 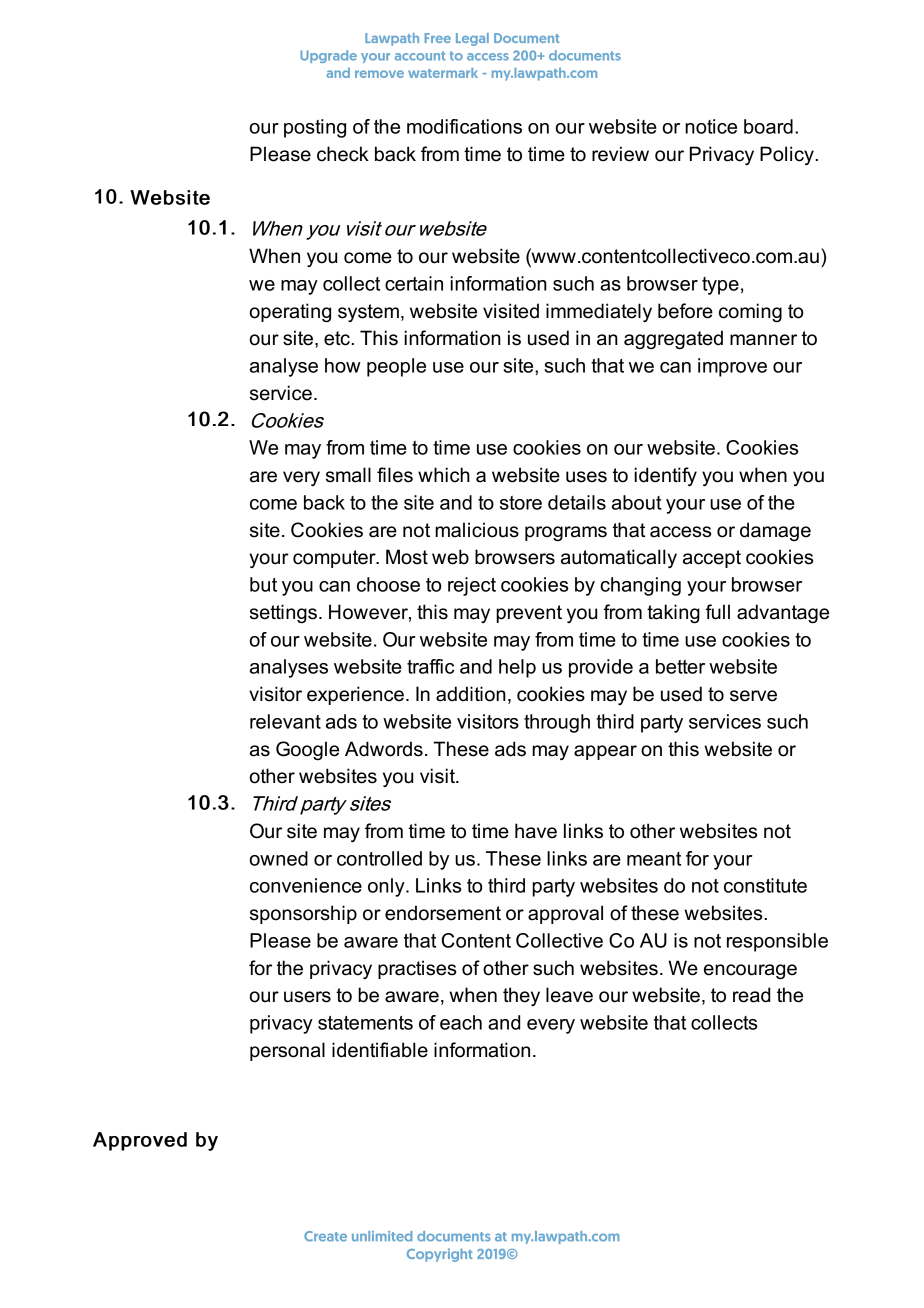 What do you see at coordinates (443, 913) in the page?
I see `endorsement` at bounding box center [443, 913].
